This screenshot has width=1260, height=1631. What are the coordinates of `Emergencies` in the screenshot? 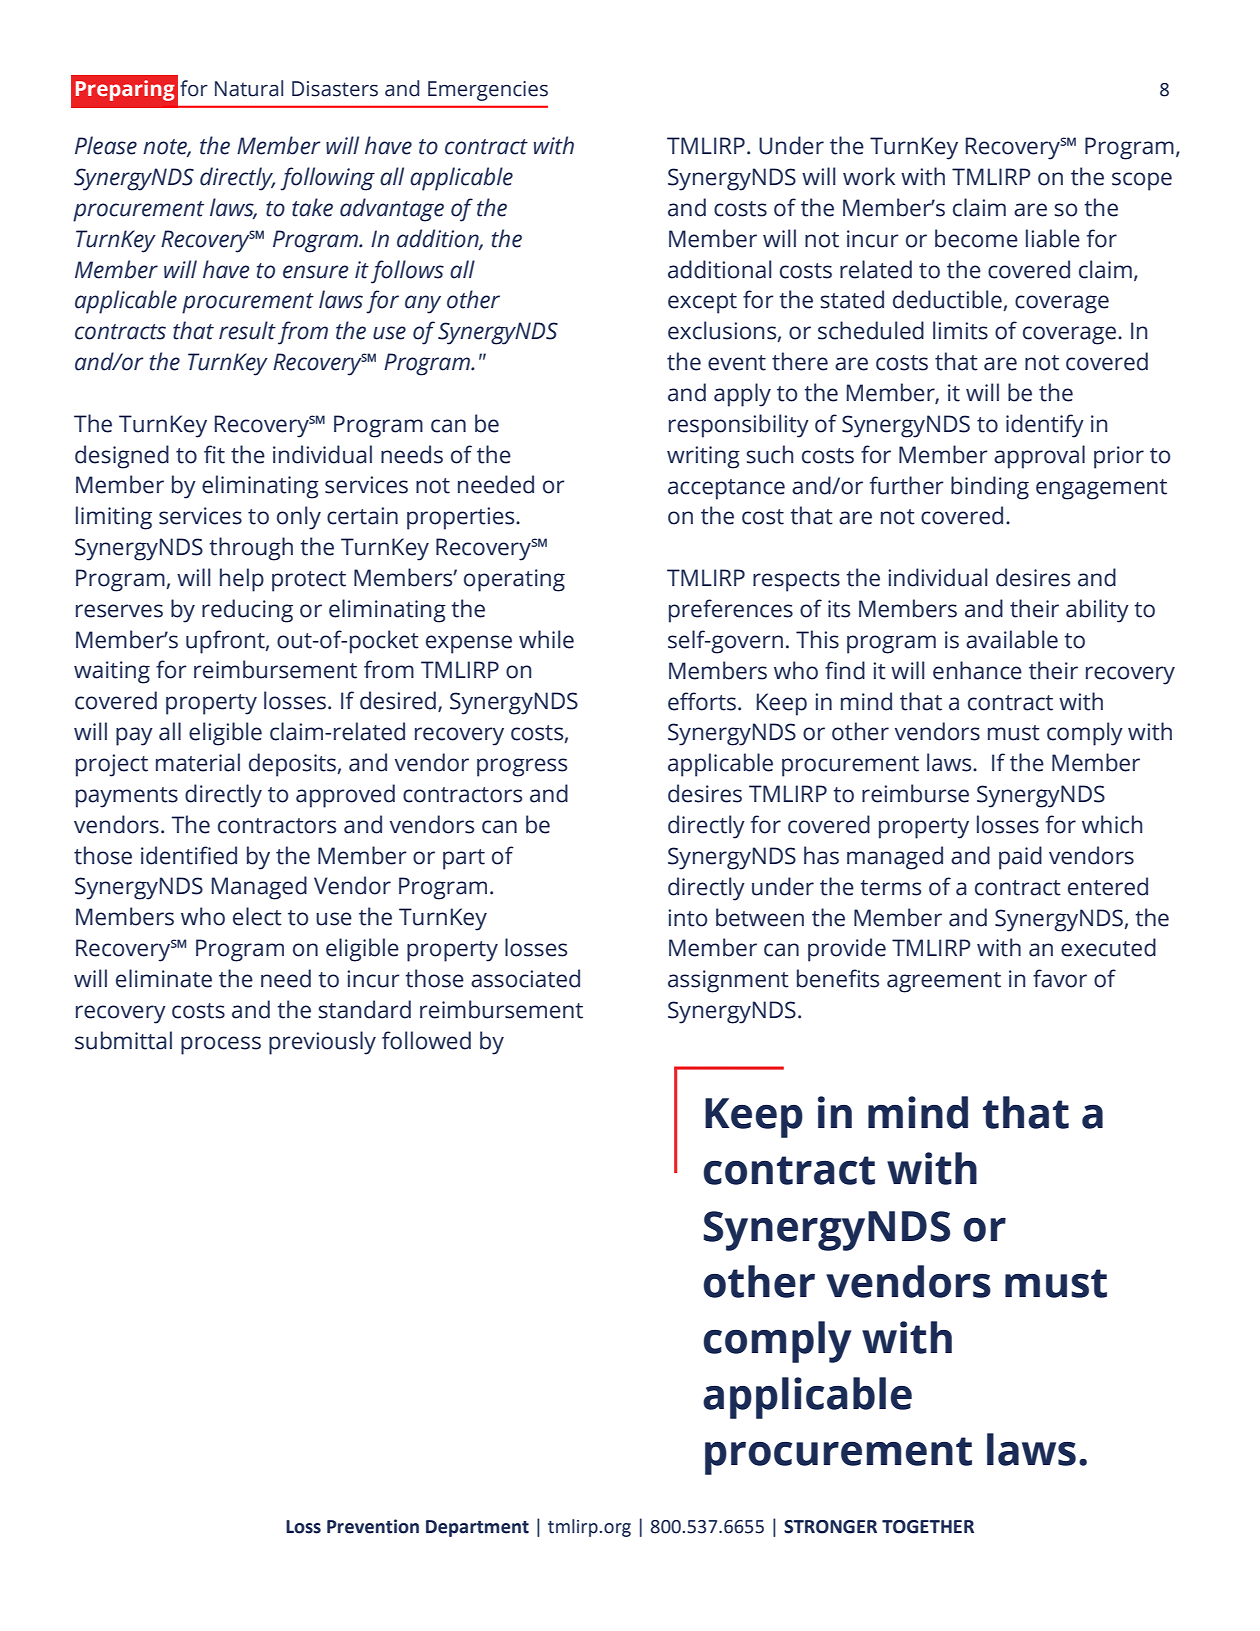 It's located at (488, 91).
